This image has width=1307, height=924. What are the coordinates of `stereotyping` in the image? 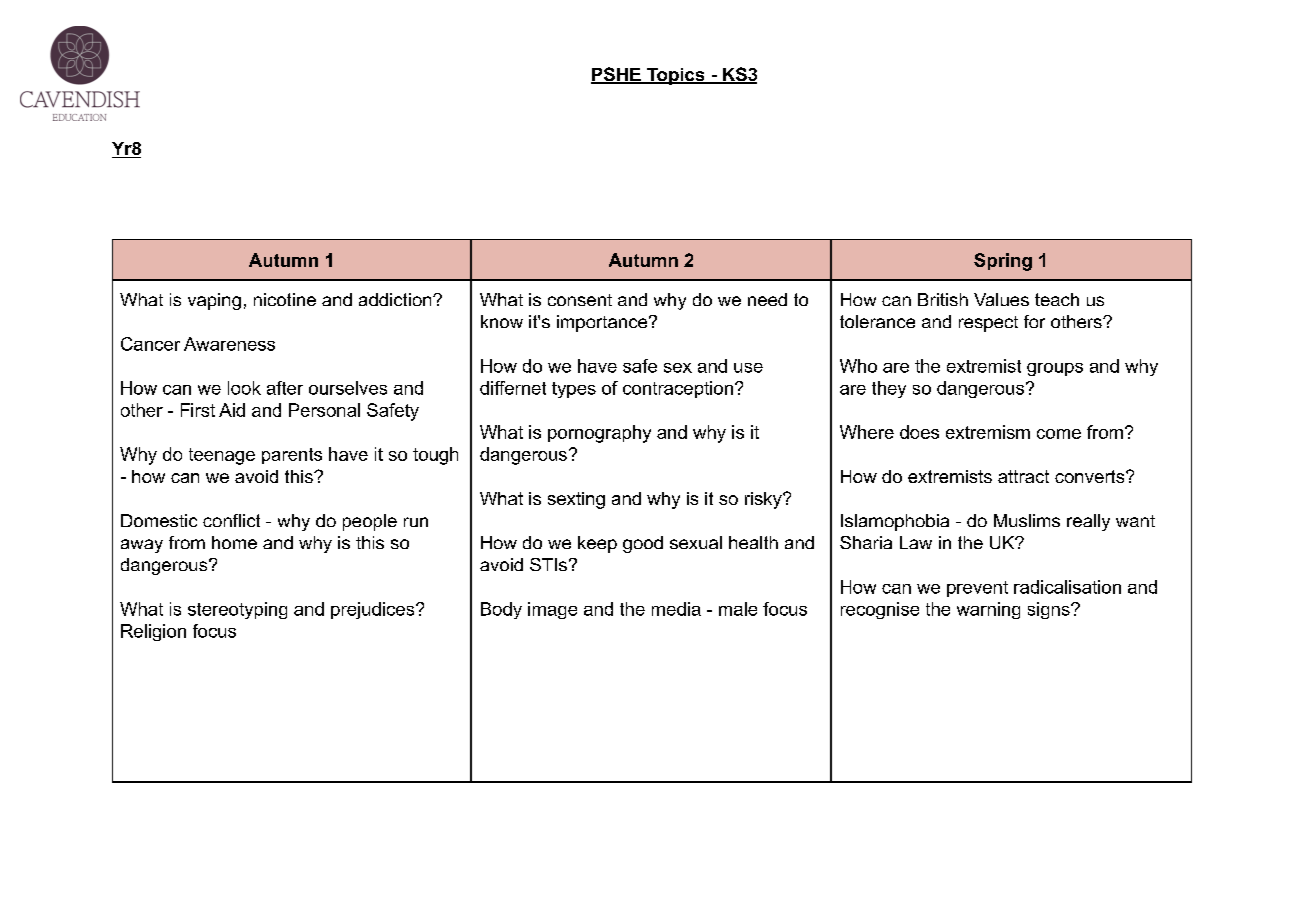 It's located at (237, 610).
